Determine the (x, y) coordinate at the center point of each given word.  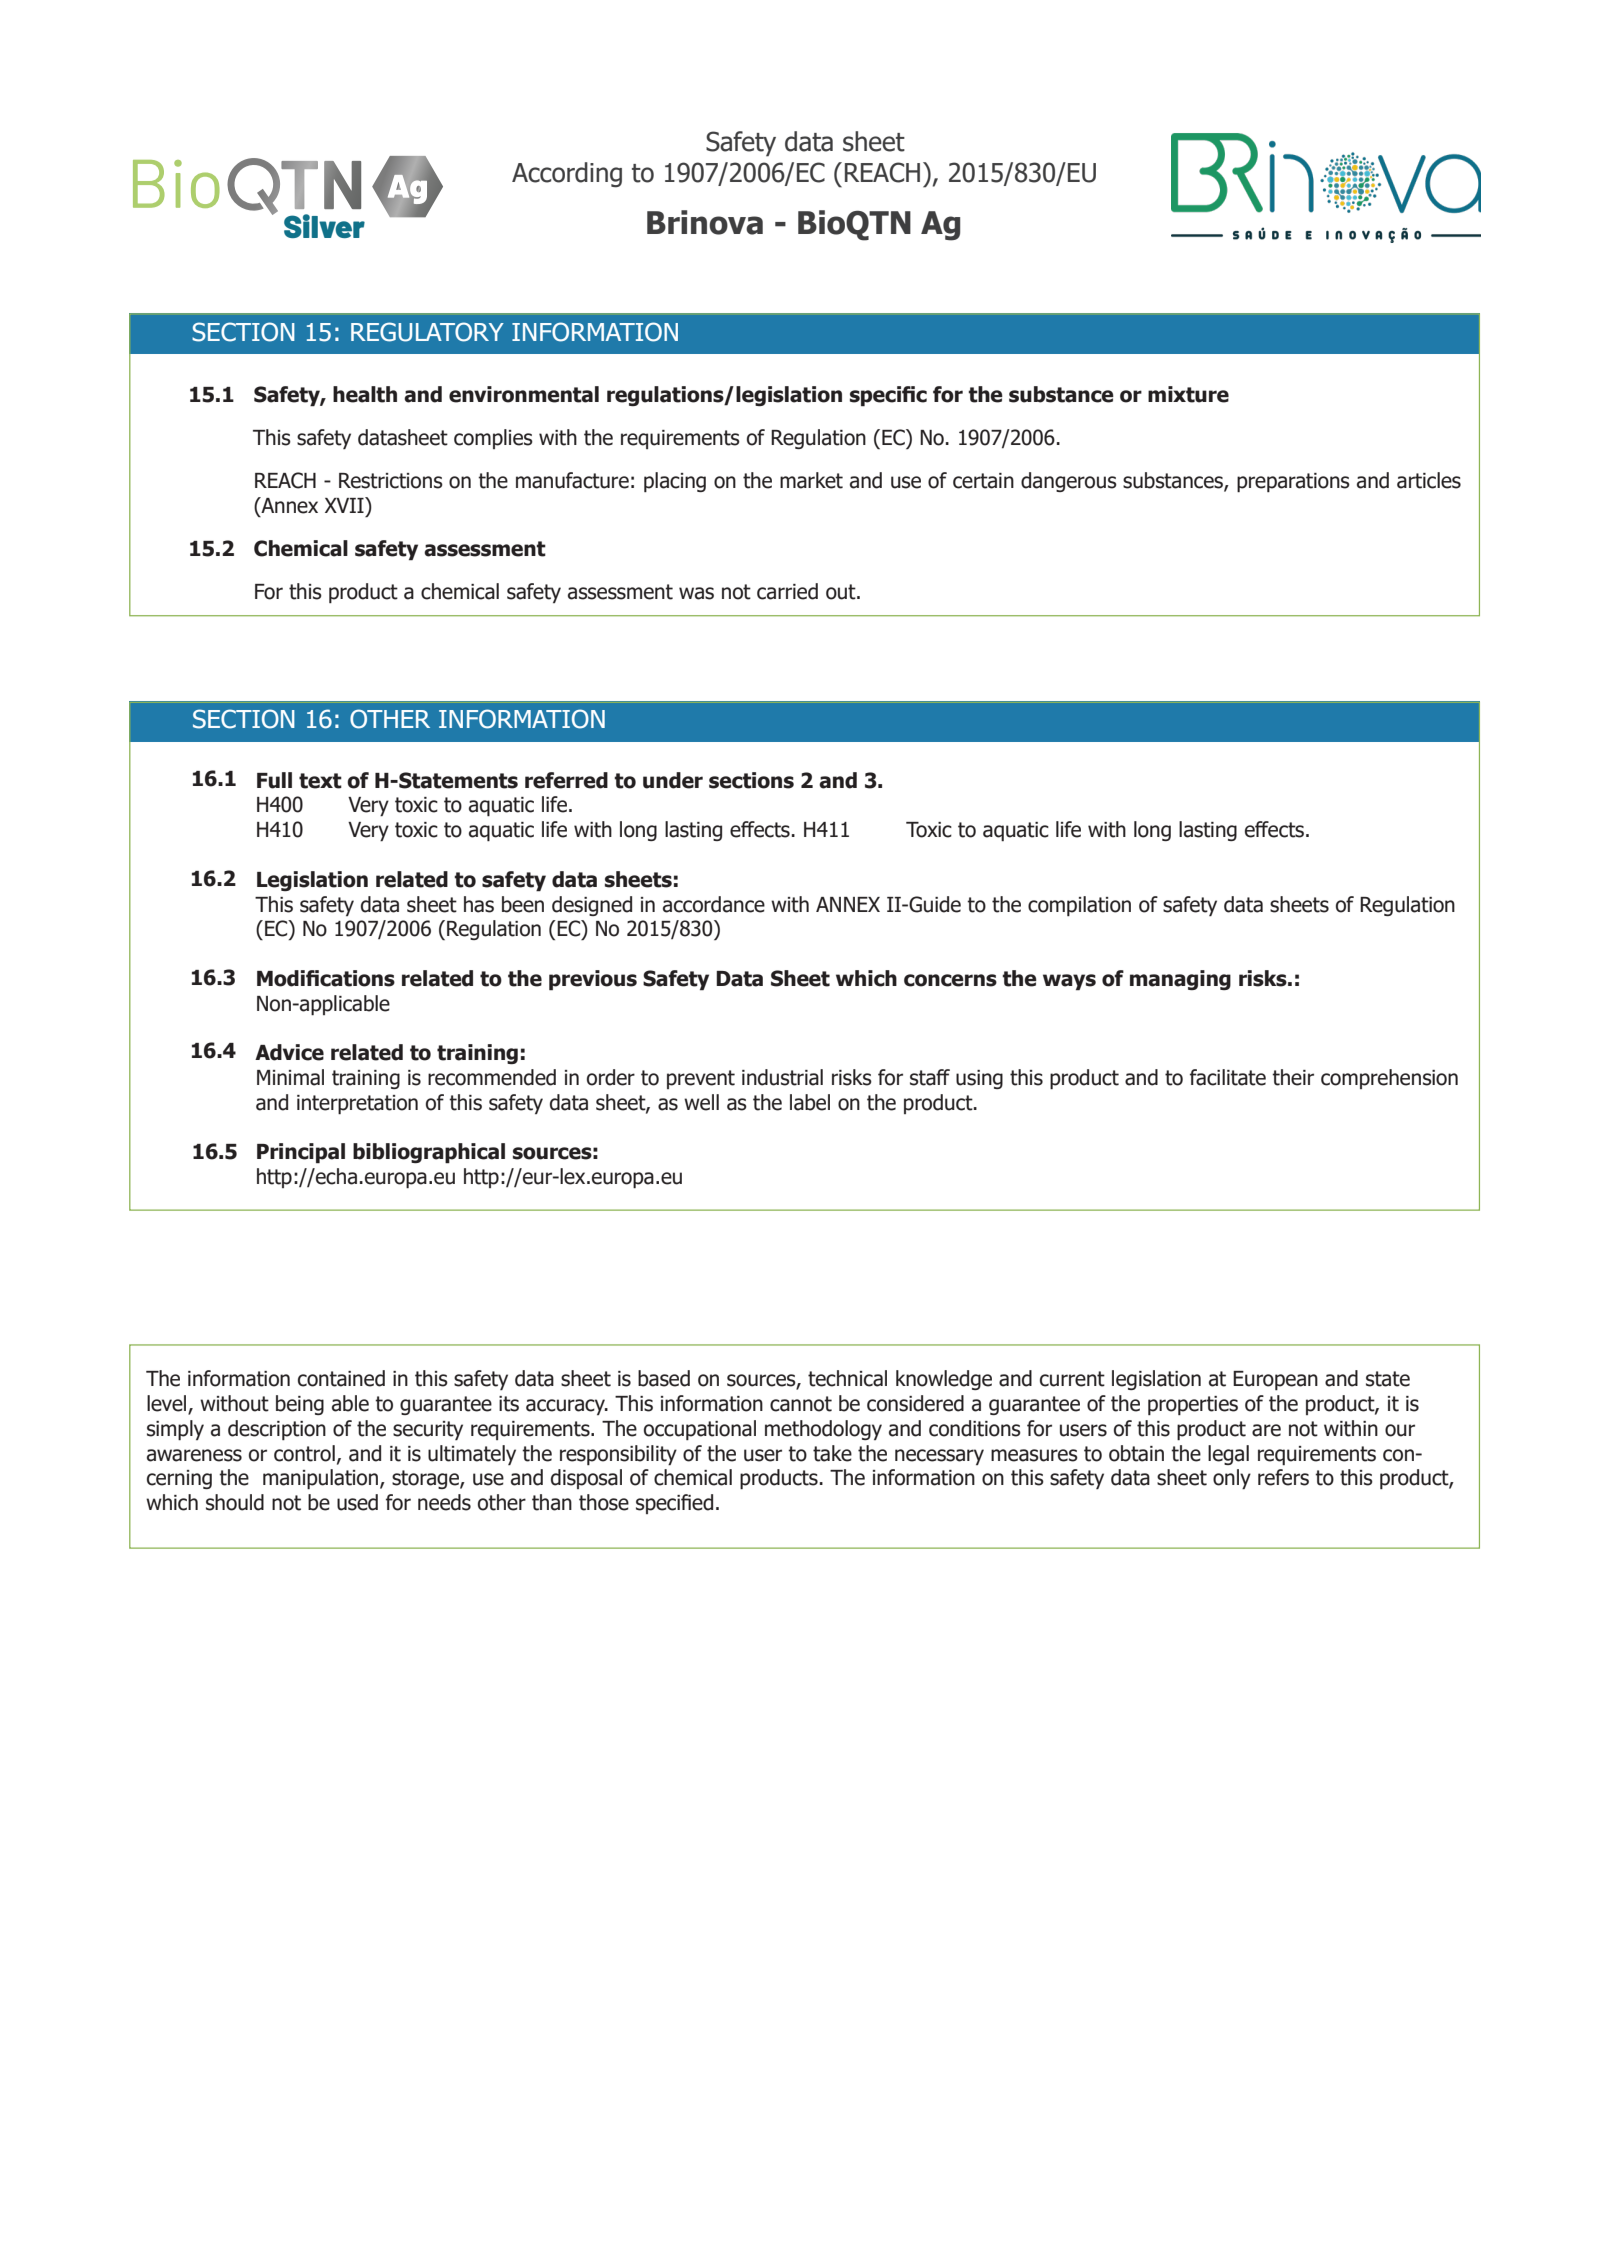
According (567, 175)
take (832, 1453)
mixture (1188, 394)
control (304, 1453)
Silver (324, 226)
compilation (1079, 906)
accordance (714, 904)
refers (1283, 1477)
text (320, 781)
